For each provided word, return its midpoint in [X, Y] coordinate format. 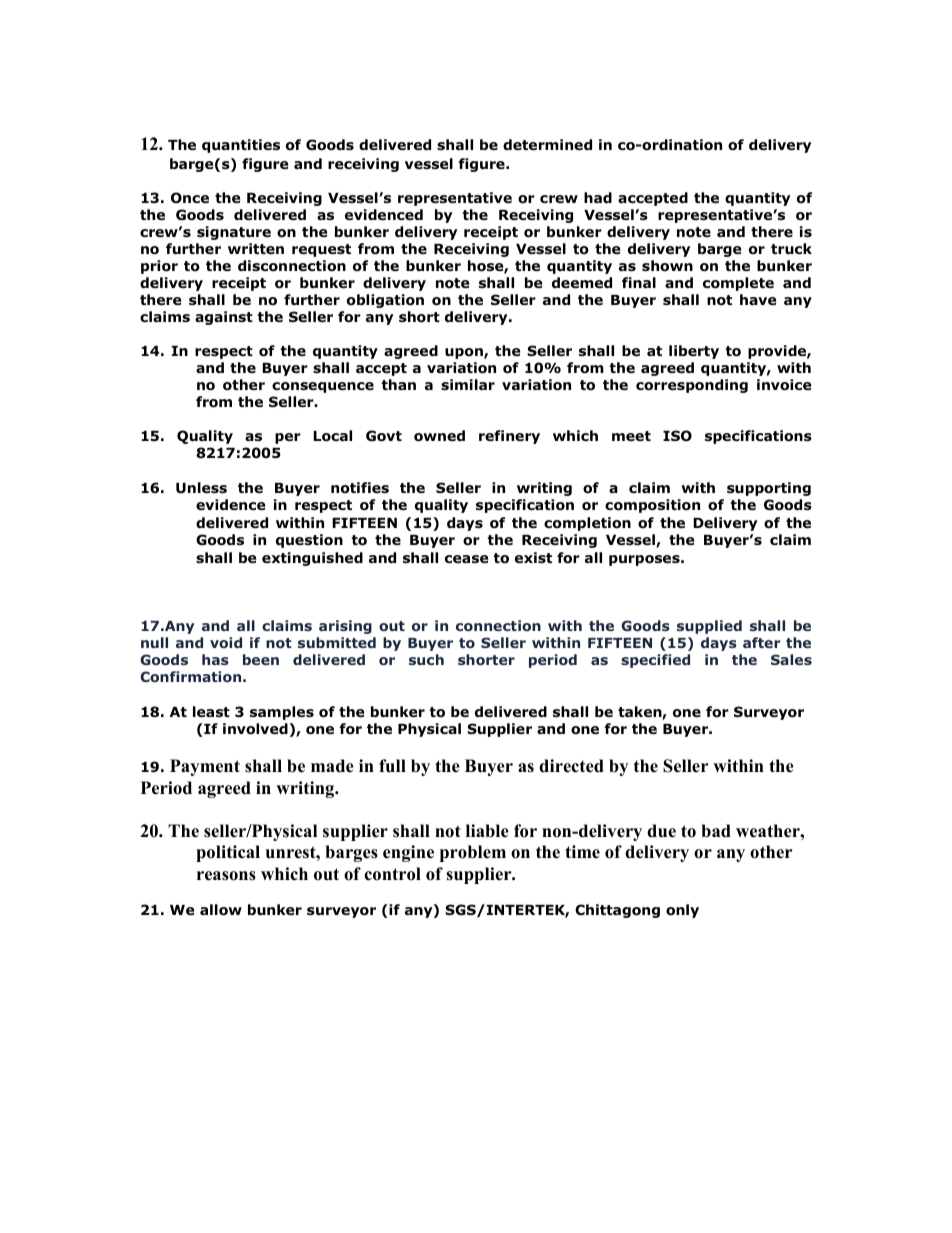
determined [547, 144]
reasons [226, 876]
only [682, 911]
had [598, 197]
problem [473, 853]
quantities [241, 146]
